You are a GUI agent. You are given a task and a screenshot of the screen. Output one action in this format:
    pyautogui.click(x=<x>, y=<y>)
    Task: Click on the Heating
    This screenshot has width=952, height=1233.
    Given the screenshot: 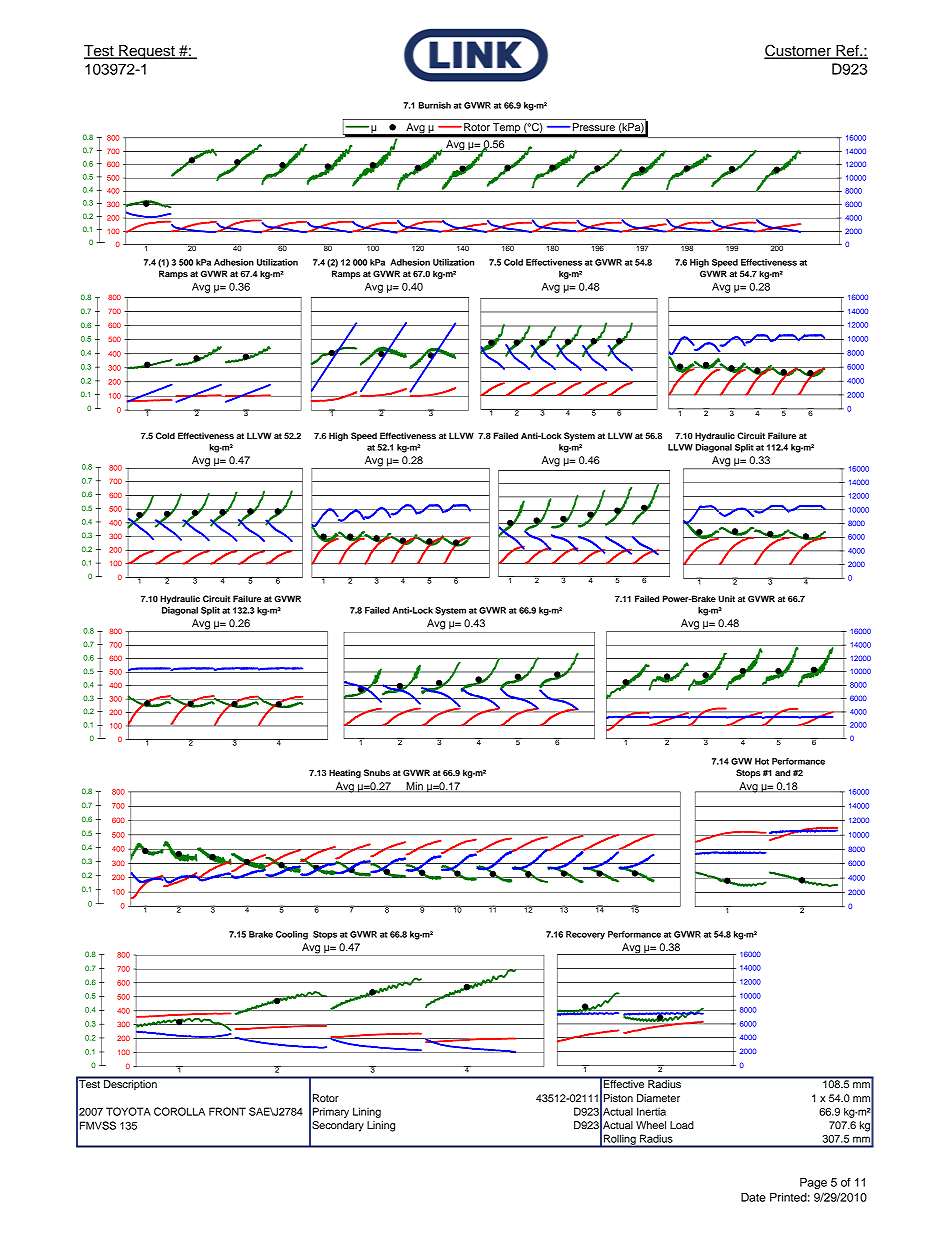 What is the action you would take?
    pyautogui.click(x=345, y=773)
